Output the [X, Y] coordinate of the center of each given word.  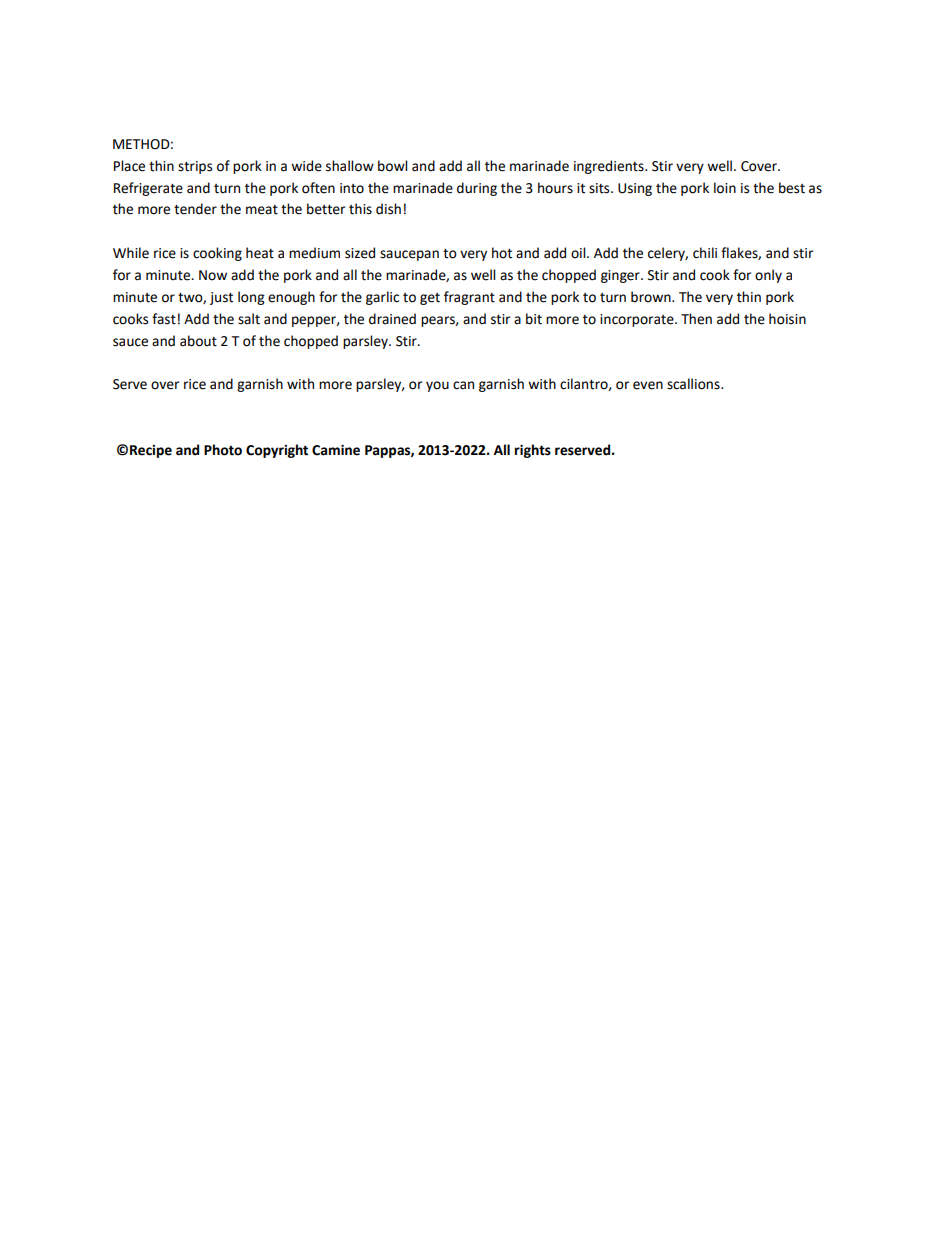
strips [195, 167]
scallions [694, 384]
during [477, 189]
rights [533, 451]
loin [725, 188]
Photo [223, 450]
